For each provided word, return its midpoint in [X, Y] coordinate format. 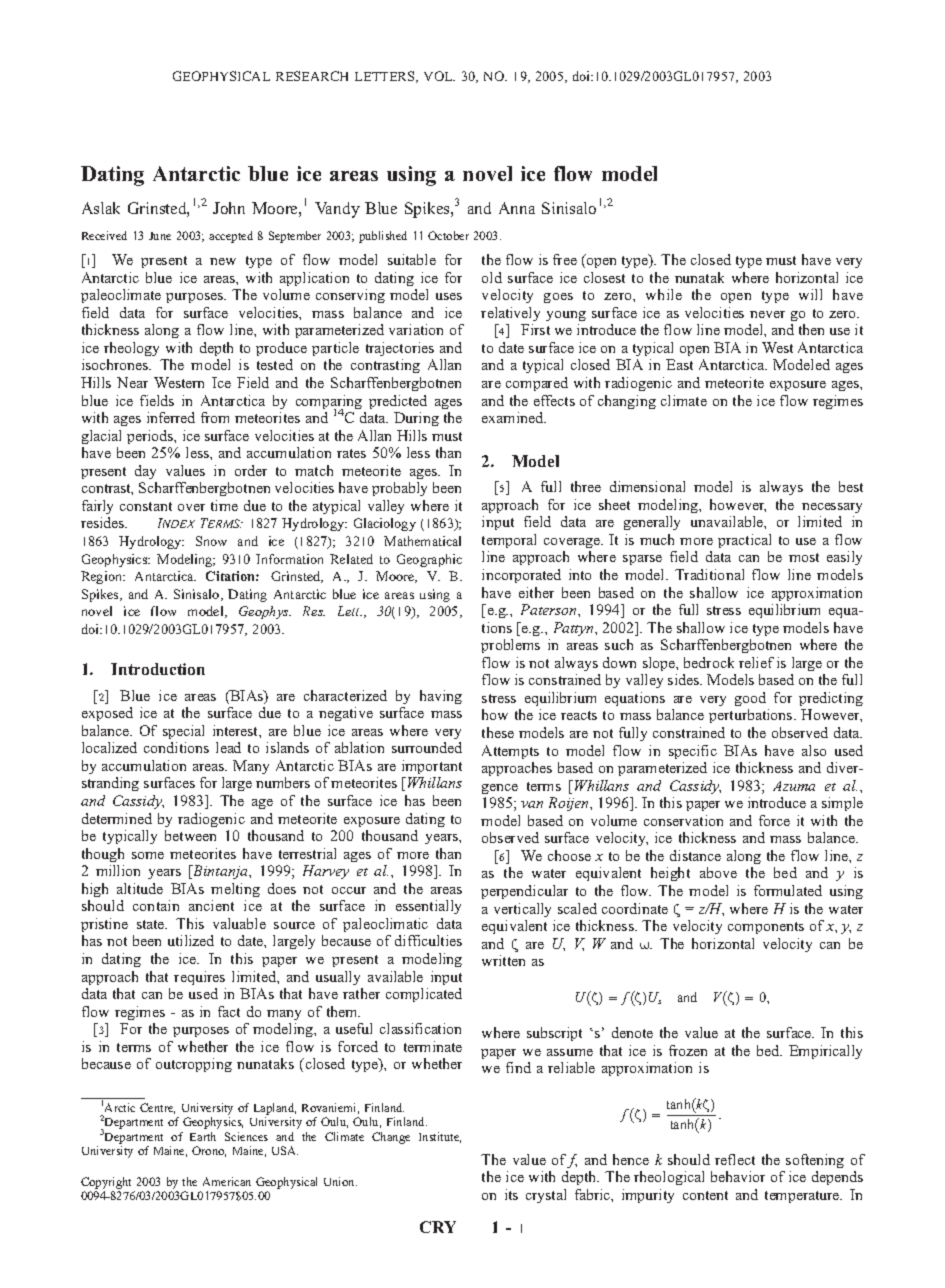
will [810, 294]
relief [756, 662]
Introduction [158, 669]
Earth [203, 1136]
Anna [517, 208]
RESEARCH [312, 76]
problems [510, 646]
